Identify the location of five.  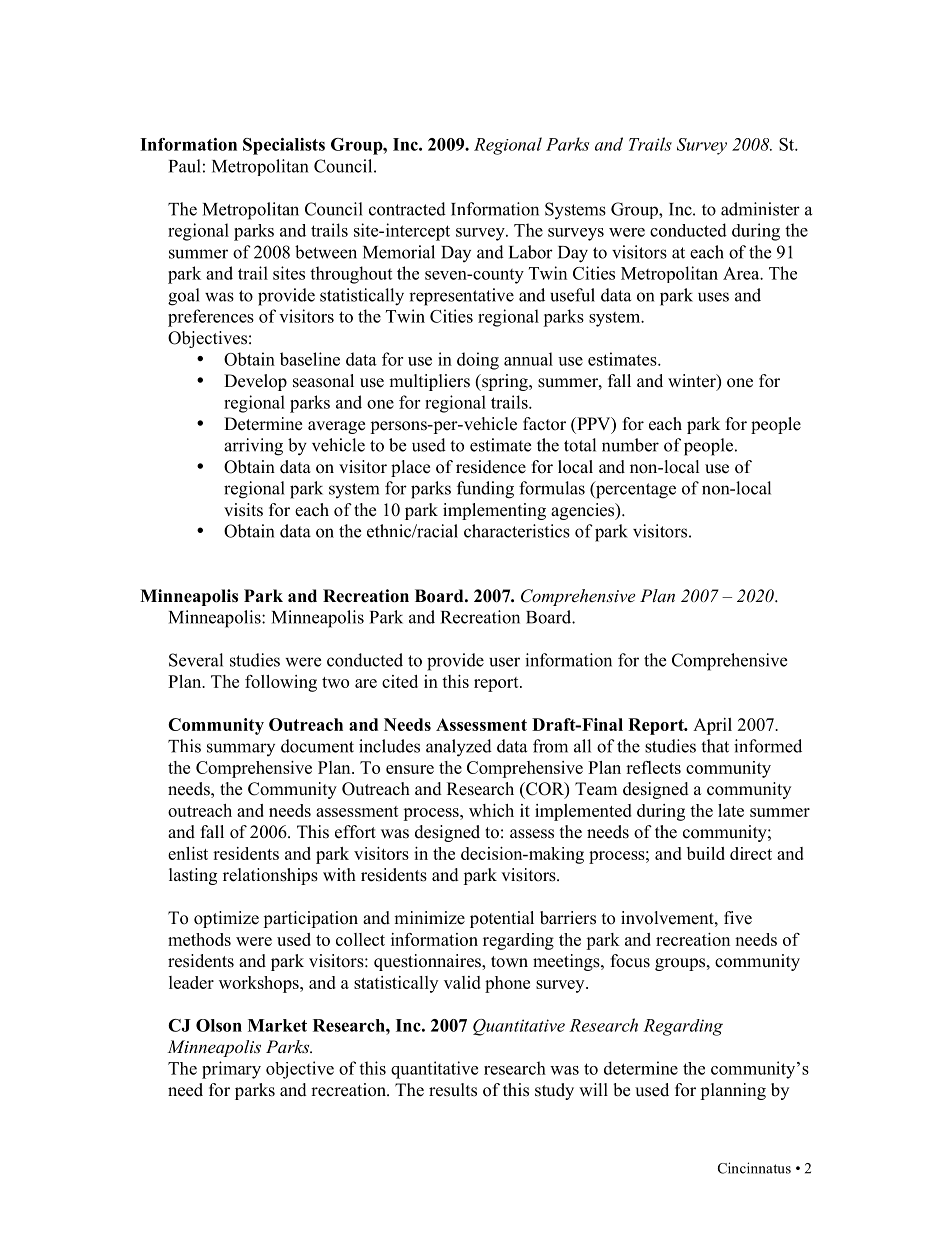
(738, 918).
